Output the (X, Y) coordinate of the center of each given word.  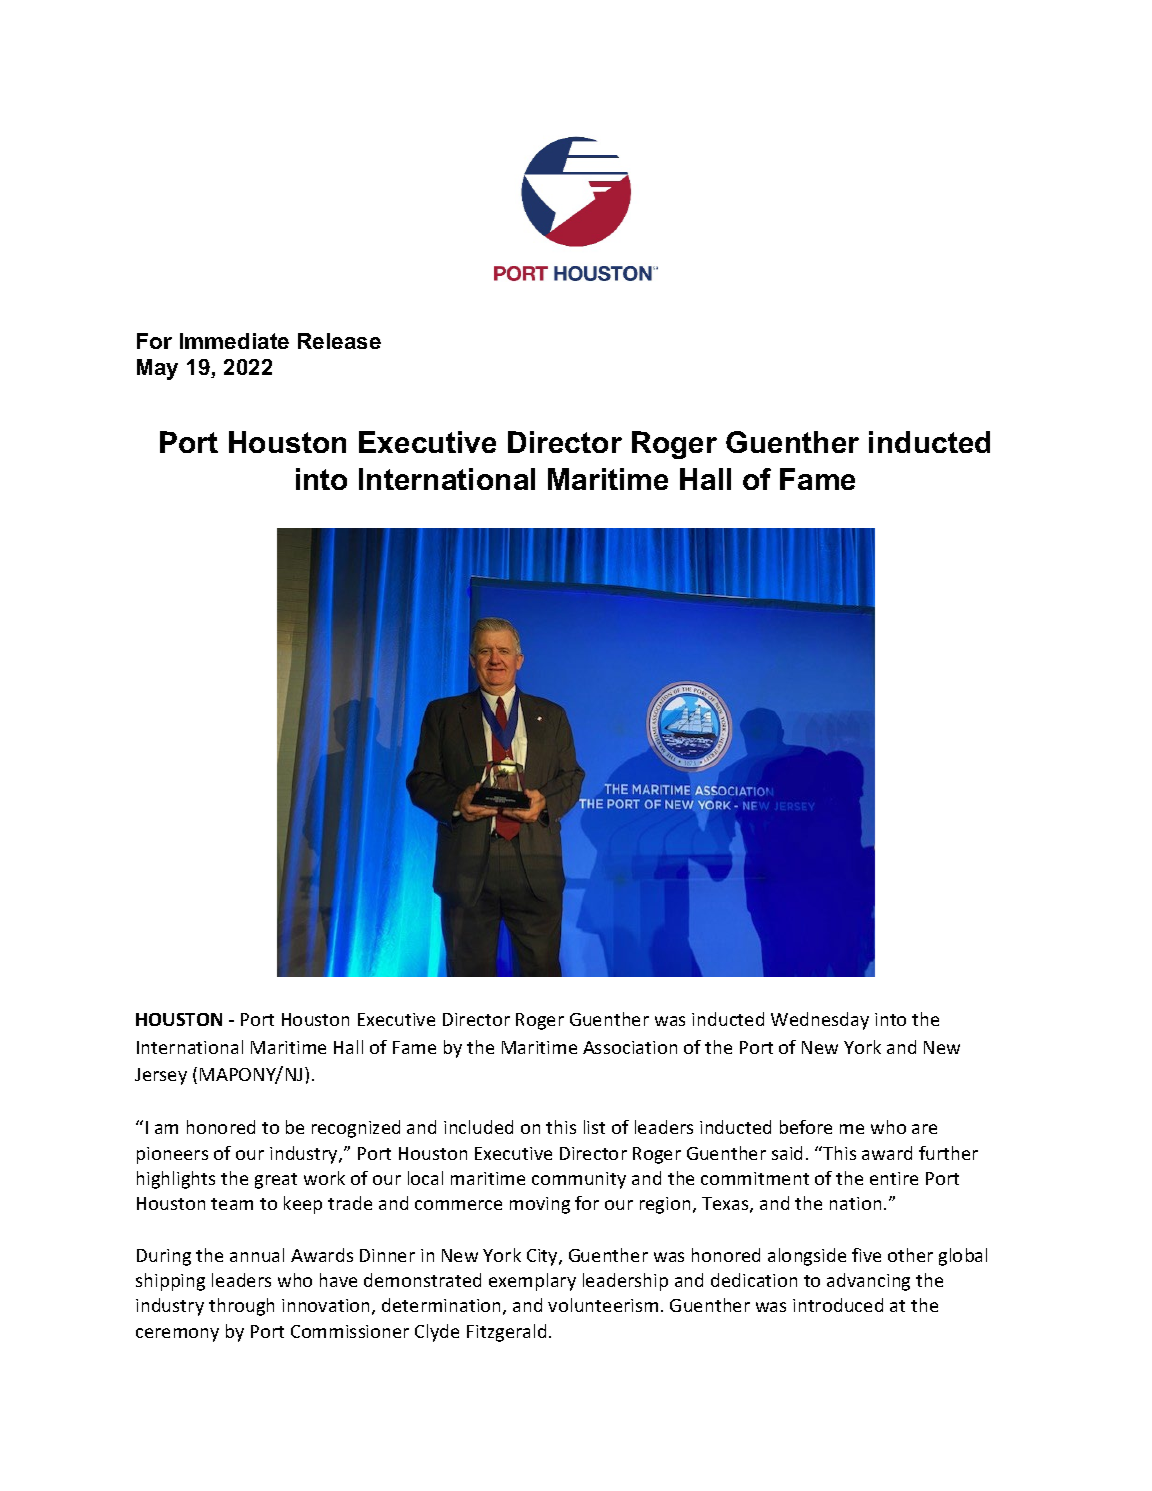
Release (339, 341)
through (241, 1307)
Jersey (161, 1076)
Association (630, 1047)
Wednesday (820, 1021)
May (157, 369)
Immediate (234, 341)
